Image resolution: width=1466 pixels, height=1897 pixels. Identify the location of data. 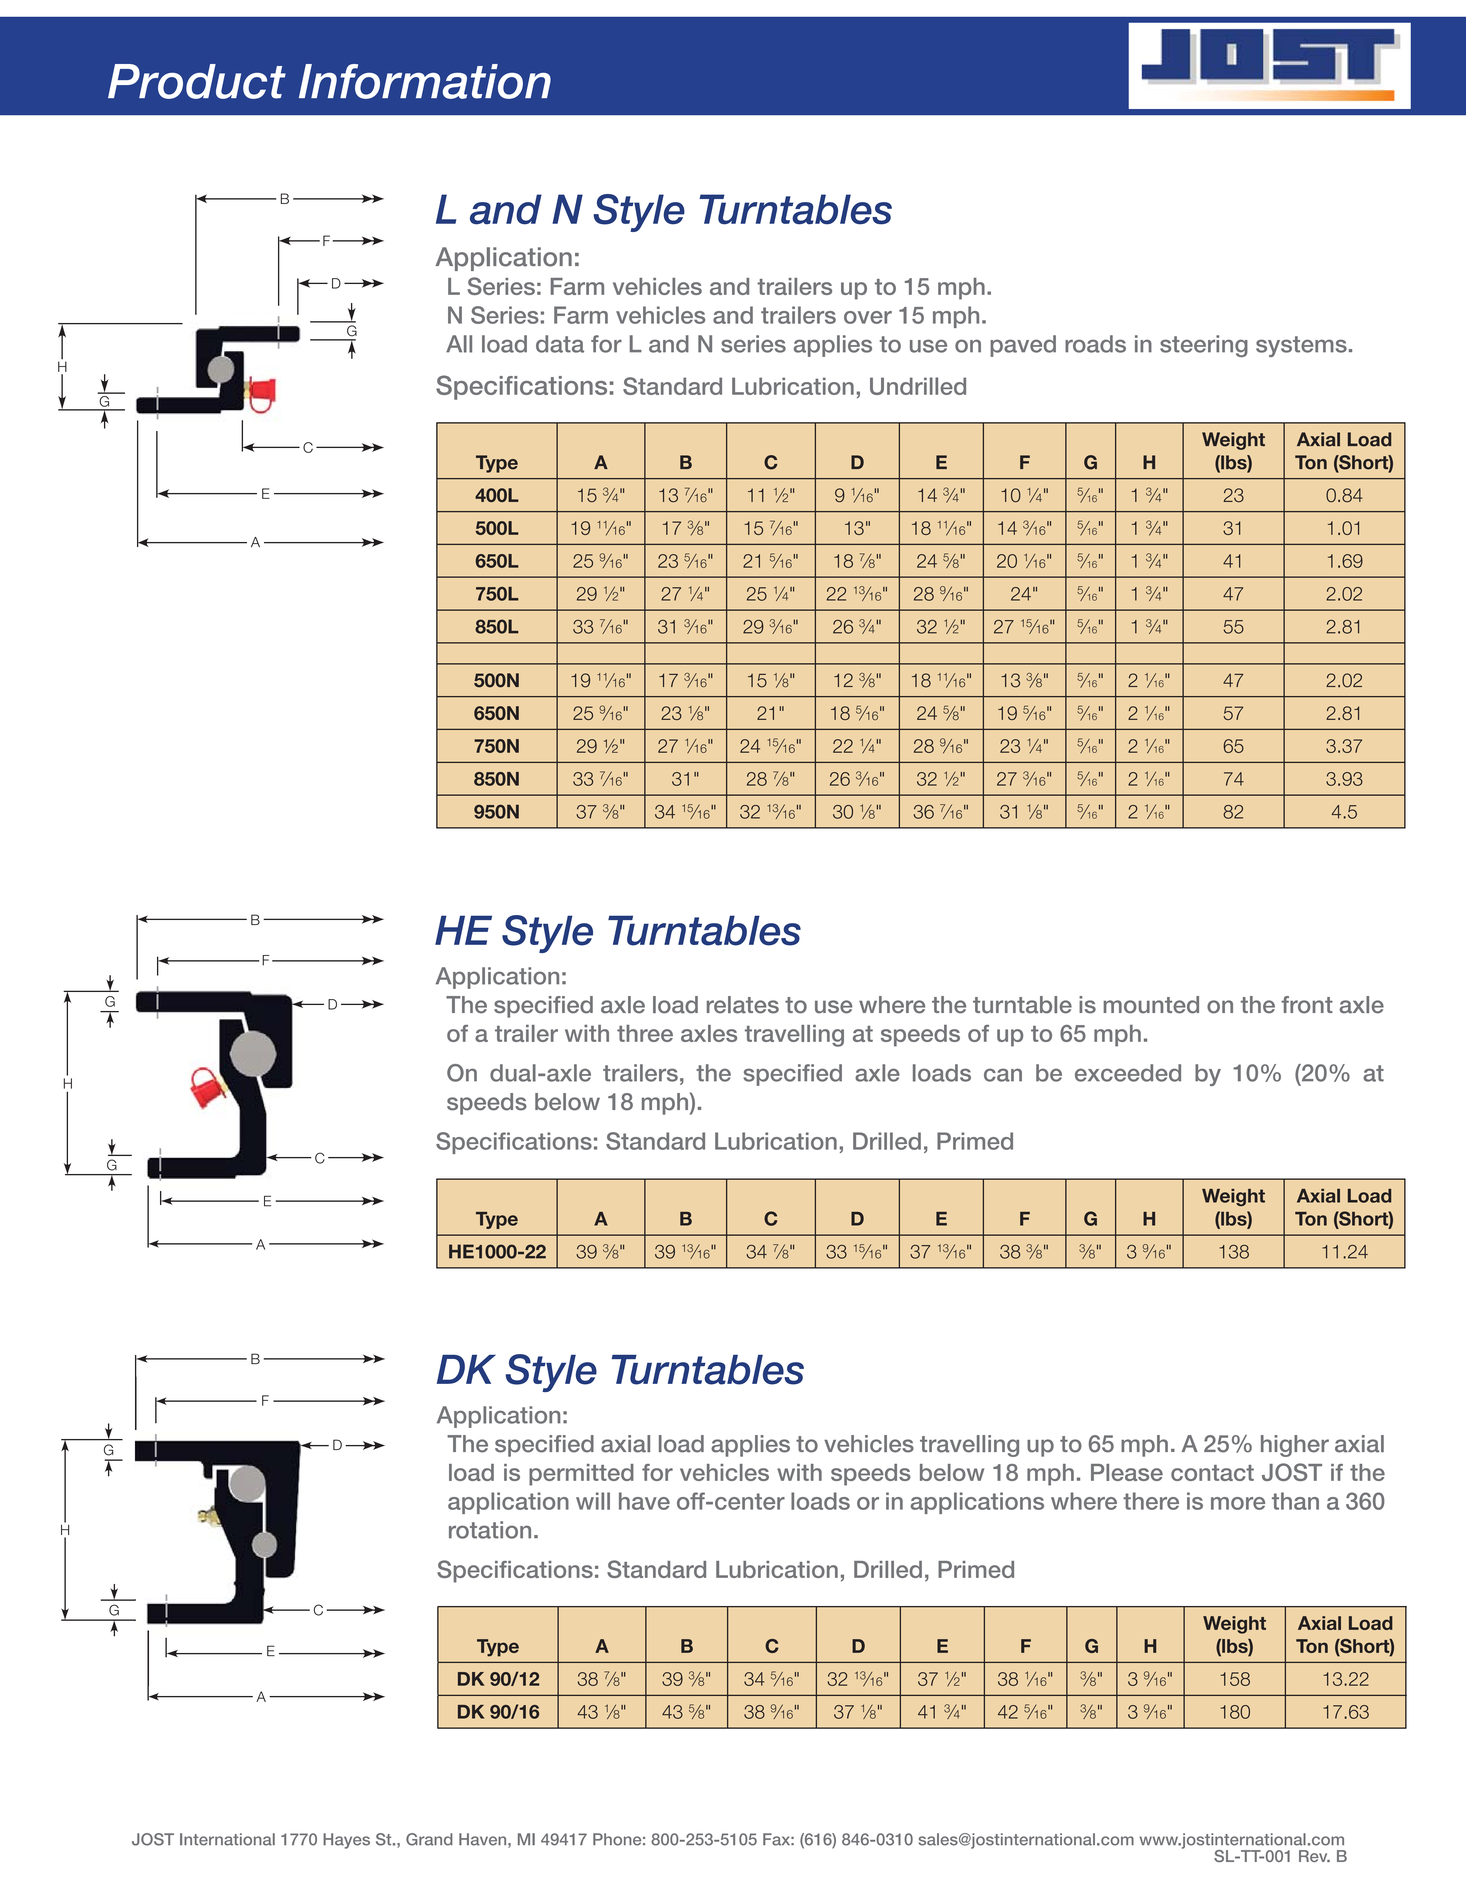
(560, 344).
